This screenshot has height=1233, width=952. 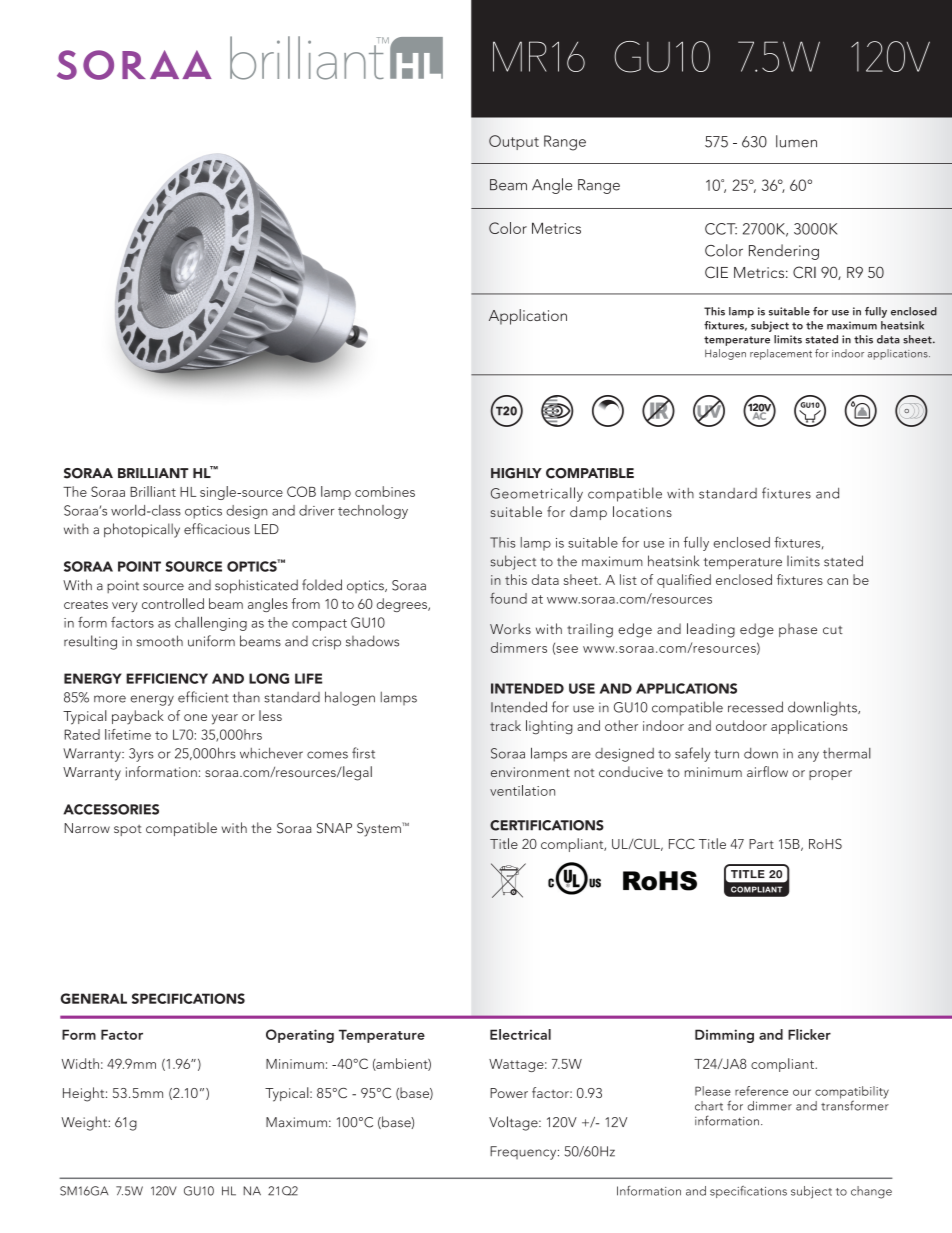 I want to click on ventilation, so click(x=522, y=790).
